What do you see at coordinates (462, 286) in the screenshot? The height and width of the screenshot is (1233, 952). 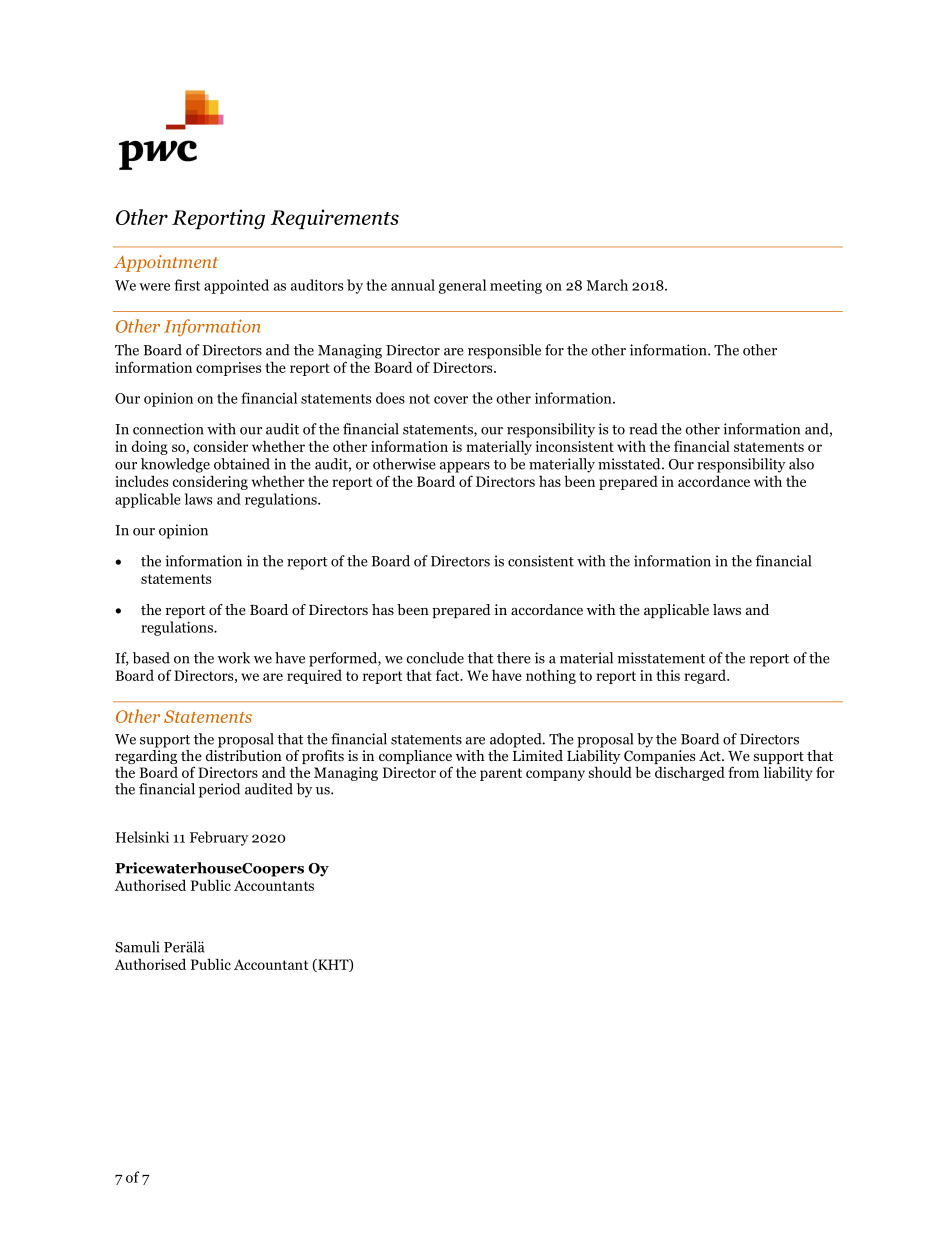 I see `general` at bounding box center [462, 286].
